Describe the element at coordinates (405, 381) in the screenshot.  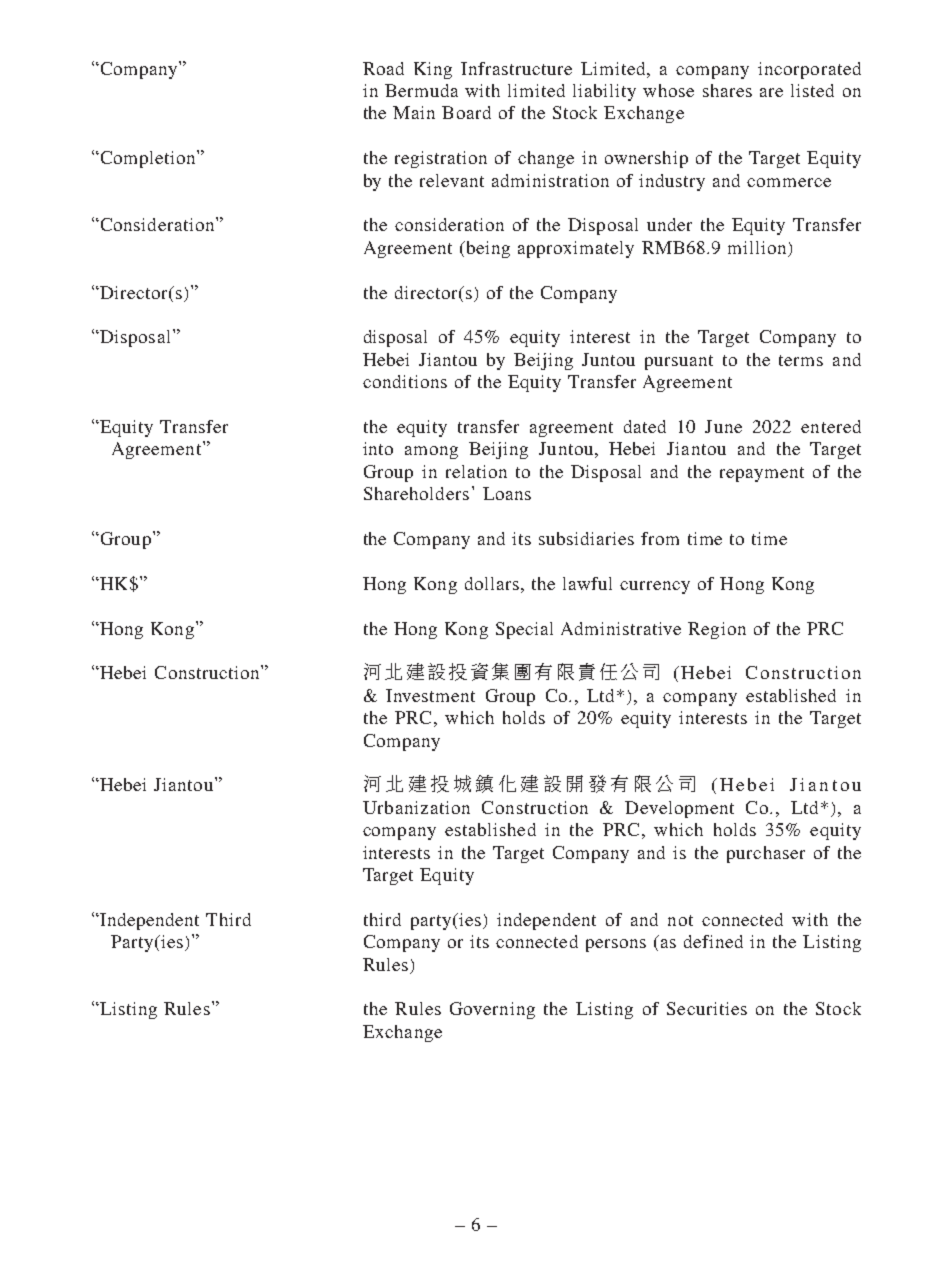
I see `conditions` at that location.
